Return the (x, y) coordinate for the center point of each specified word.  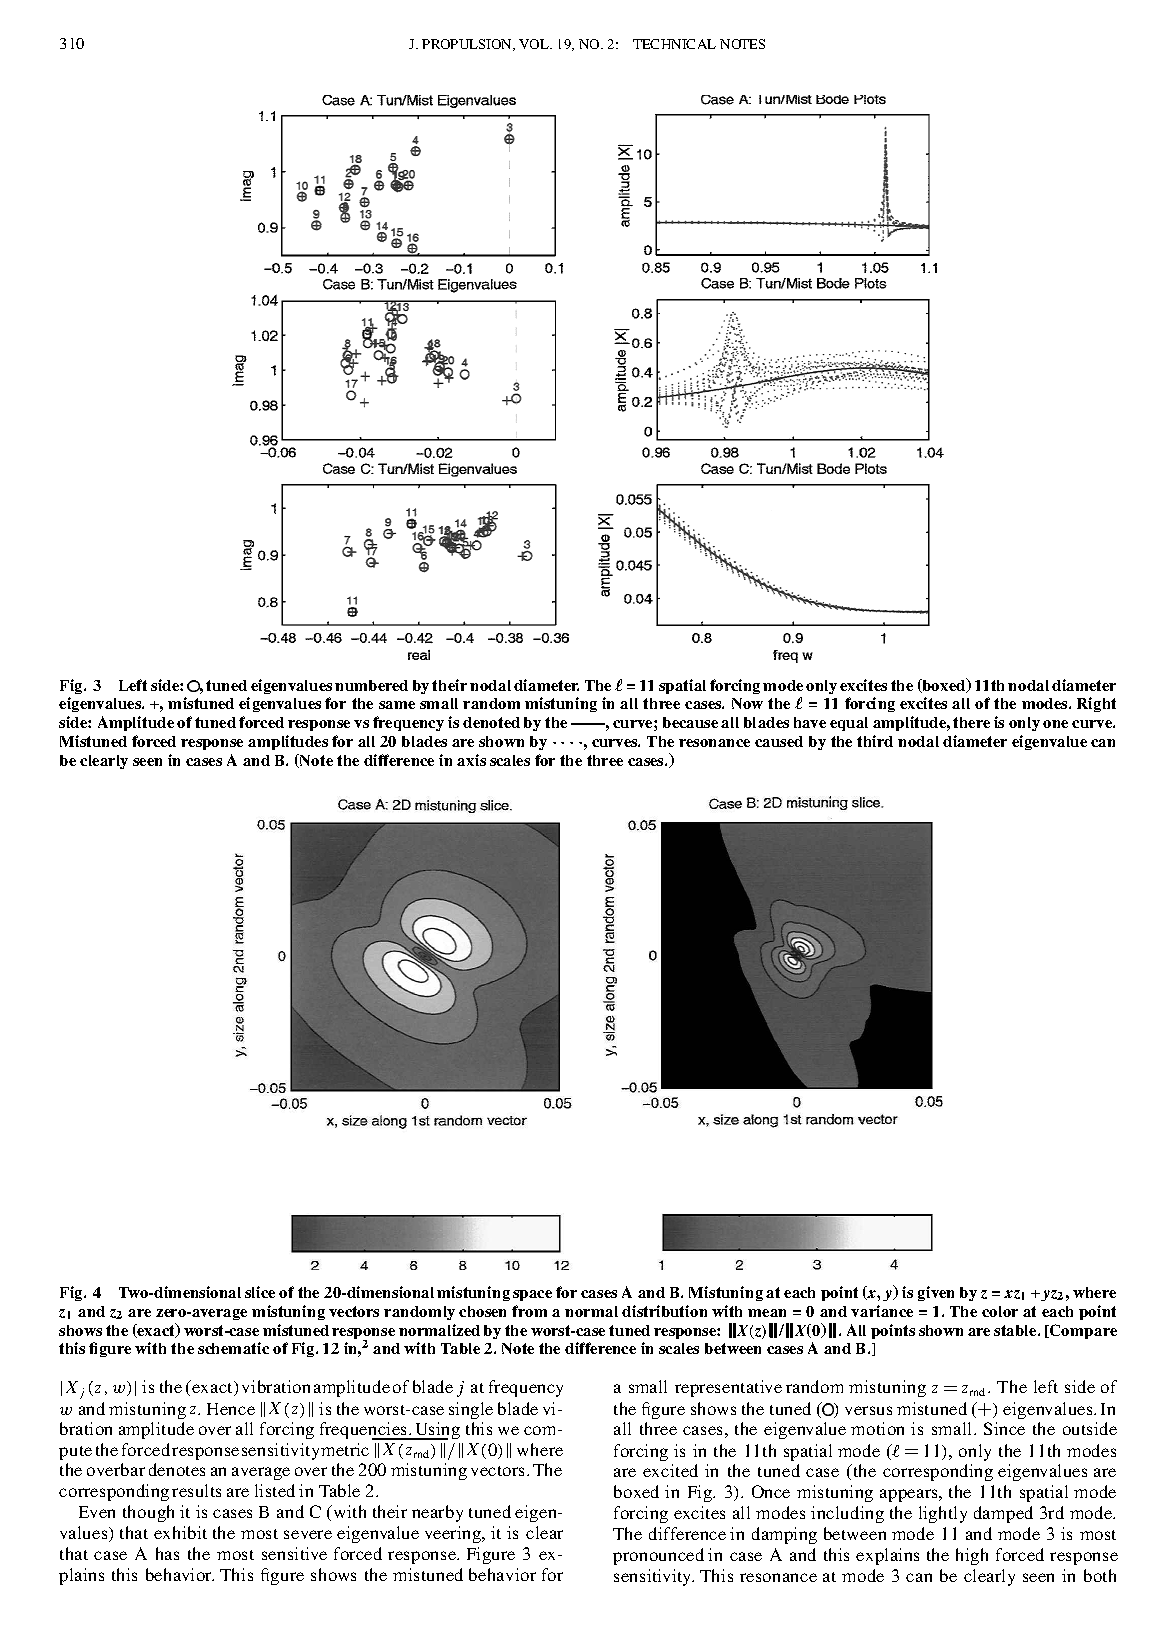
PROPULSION (468, 45)
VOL (535, 44)
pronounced (658, 1556)
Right (1096, 704)
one (1055, 724)
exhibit (180, 1532)
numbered (371, 685)
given (936, 1293)
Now (747, 703)
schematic (233, 1348)
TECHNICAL (674, 44)
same (397, 705)
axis (471, 760)
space (532, 1295)
